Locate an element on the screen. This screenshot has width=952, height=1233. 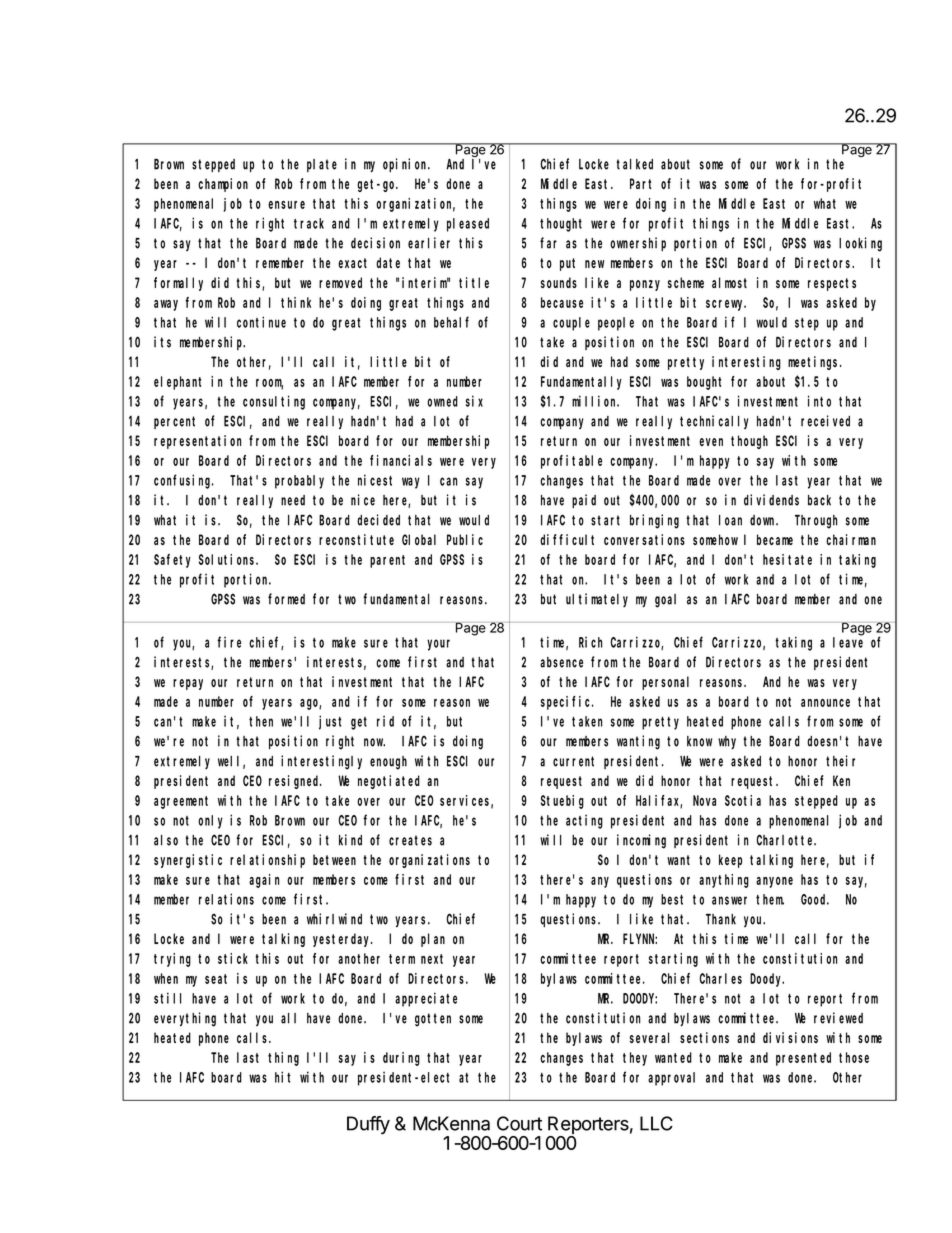
why is located at coordinates (727, 742).
